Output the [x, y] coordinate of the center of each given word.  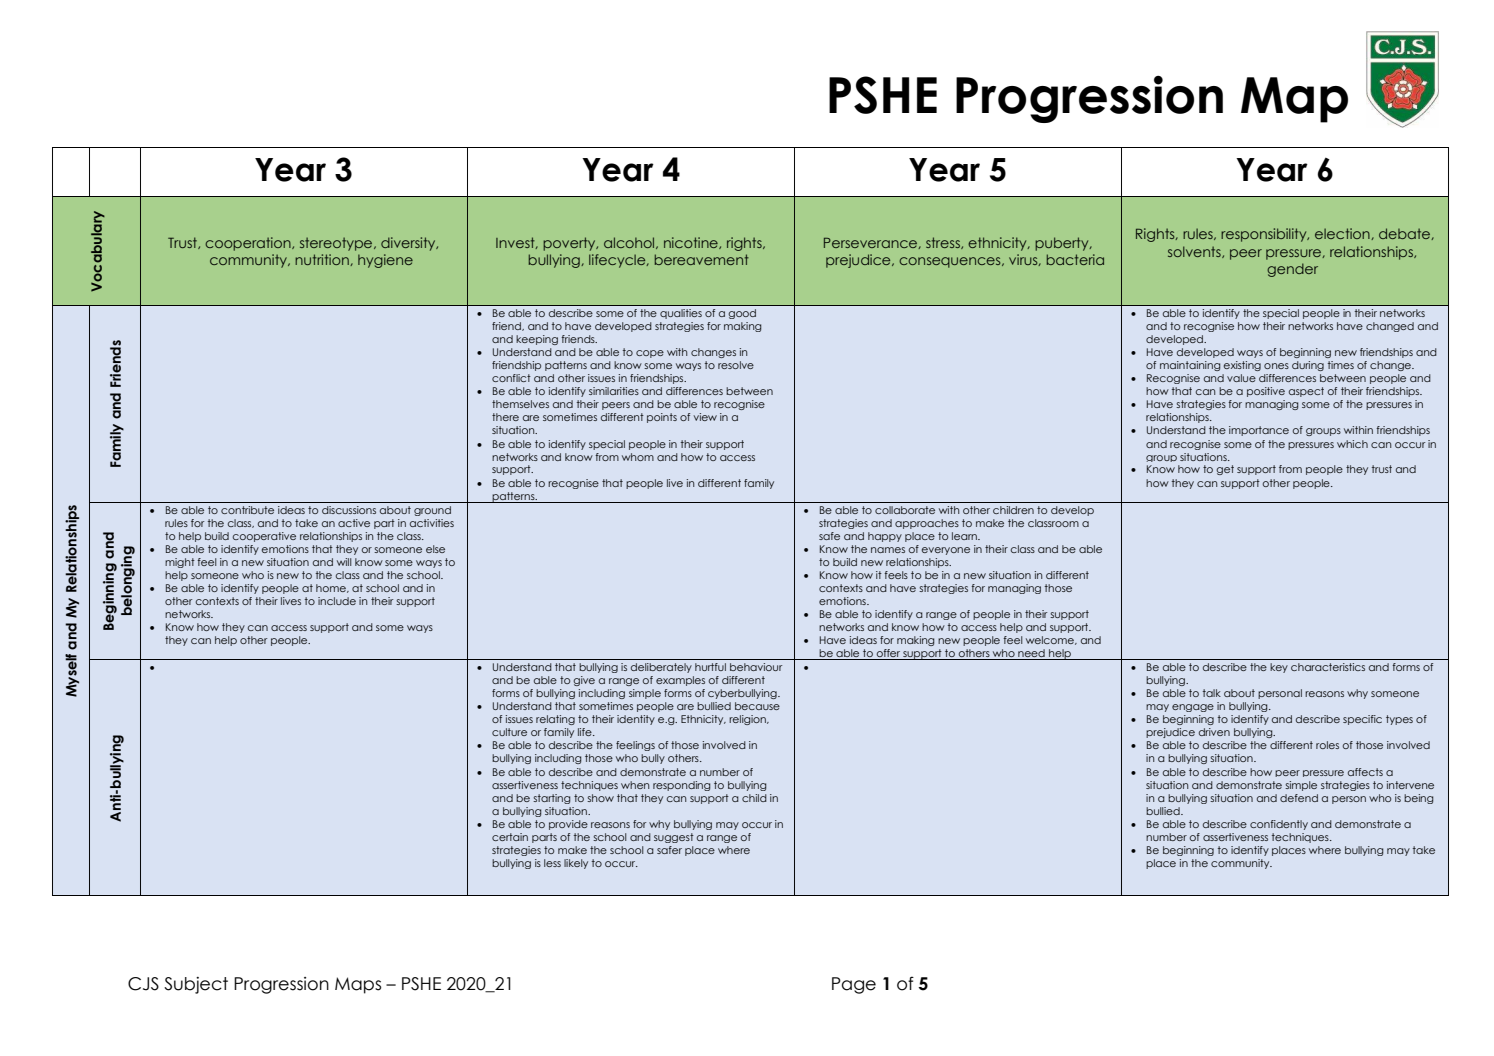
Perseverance [871, 243]
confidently [1279, 825]
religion [748, 720]
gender [1292, 270]
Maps [358, 985]
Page [854, 985]
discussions [349, 510]
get [1225, 470]
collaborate [905, 510]
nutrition [323, 260]
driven [1214, 732]
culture [509, 732]
